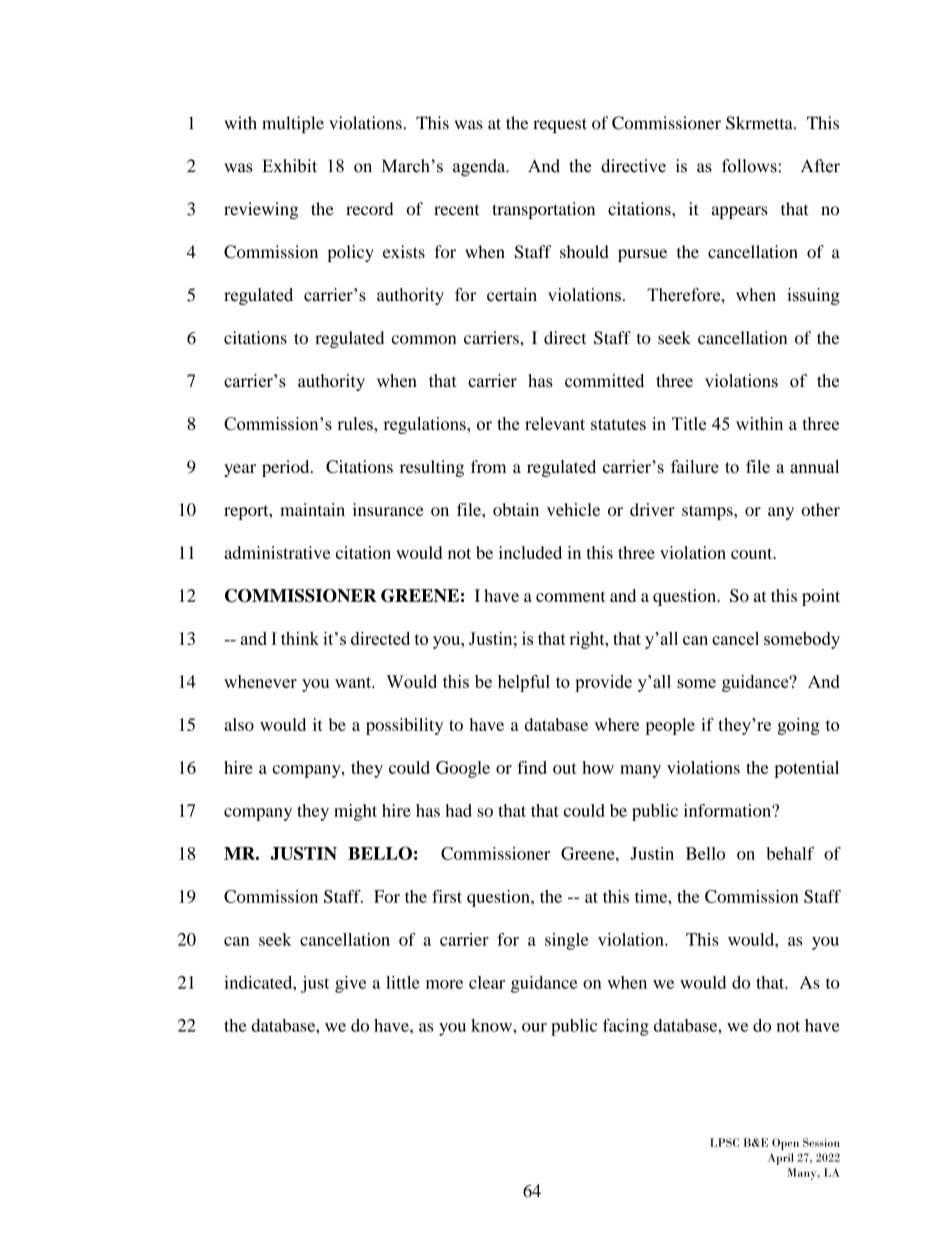 This screenshot has height=1233, width=952. What do you see at coordinates (534, 1027) in the screenshot?
I see `our` at bounding box center [534, 1027].
